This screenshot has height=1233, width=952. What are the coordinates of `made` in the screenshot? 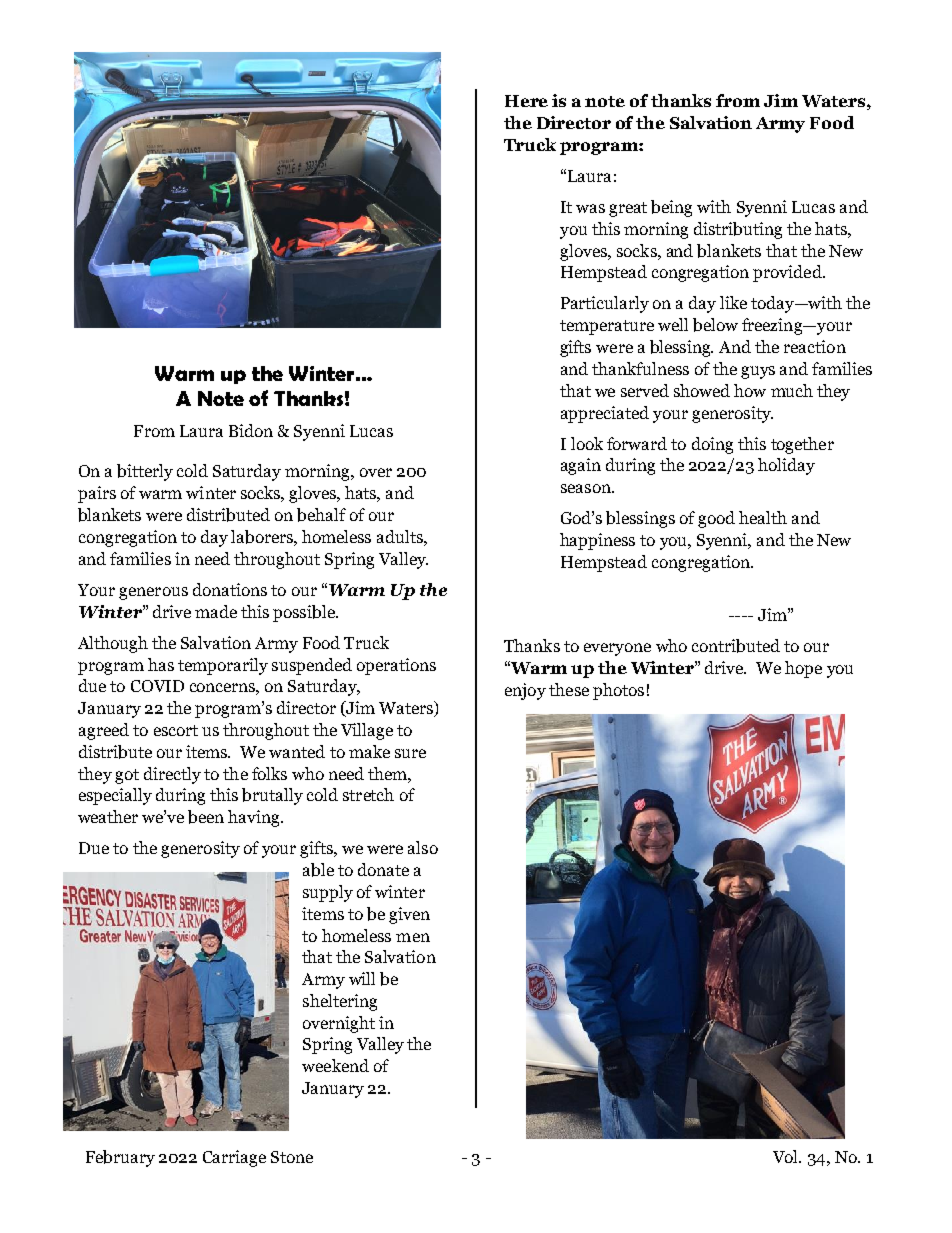 It's located at (216, 611).
